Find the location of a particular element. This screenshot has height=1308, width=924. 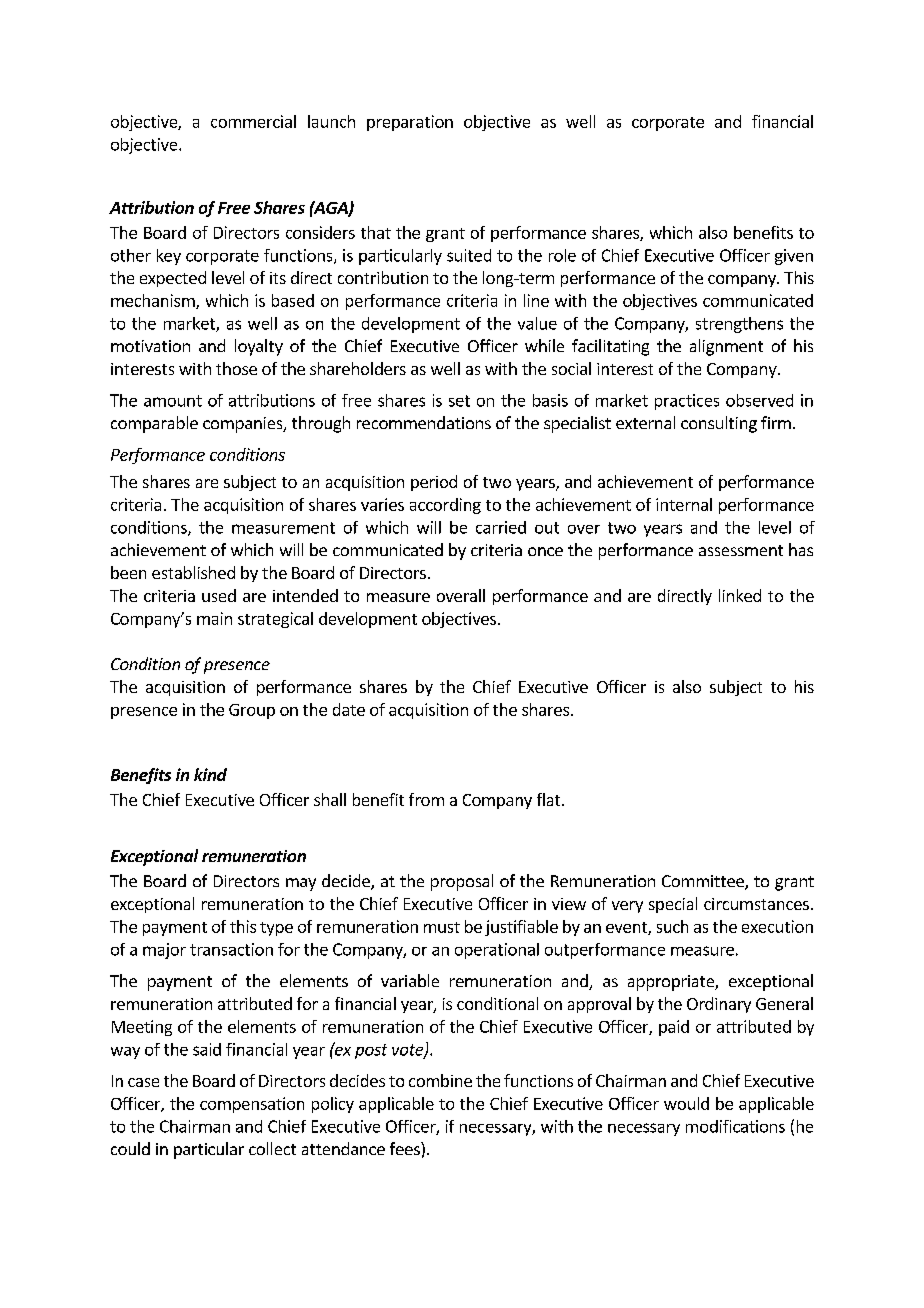

modifications is located at coordinates (735, 1126).
